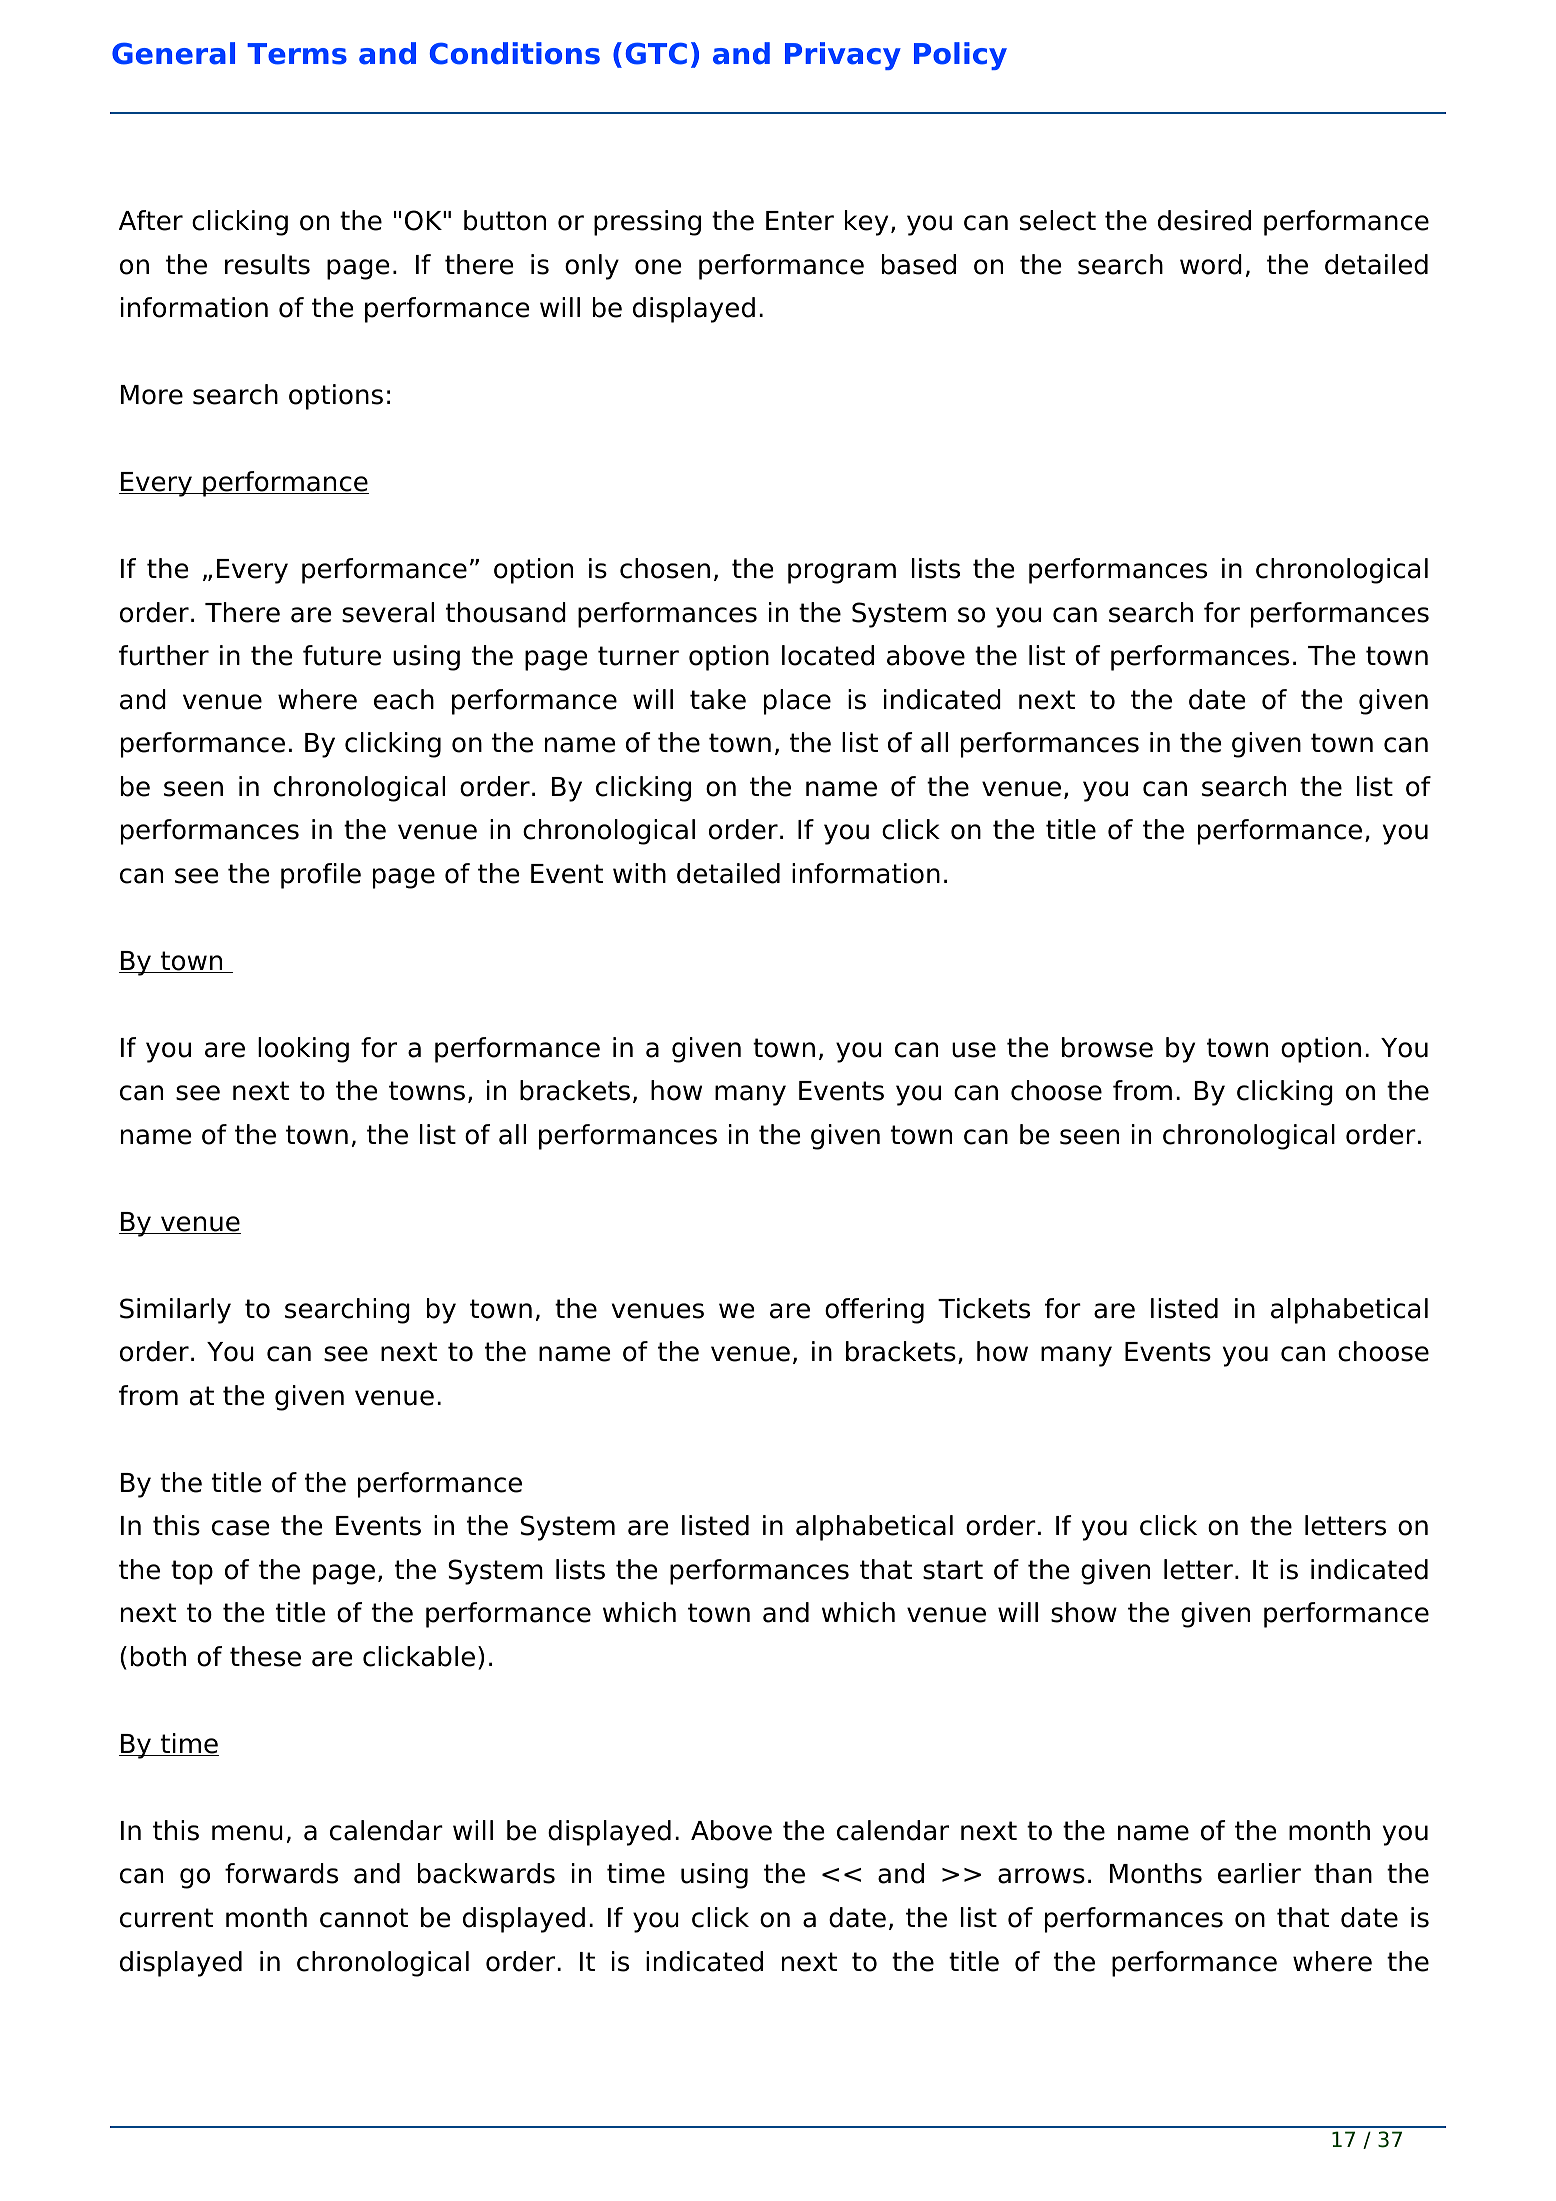  I want to click on backwards, so click(486, 1873).
